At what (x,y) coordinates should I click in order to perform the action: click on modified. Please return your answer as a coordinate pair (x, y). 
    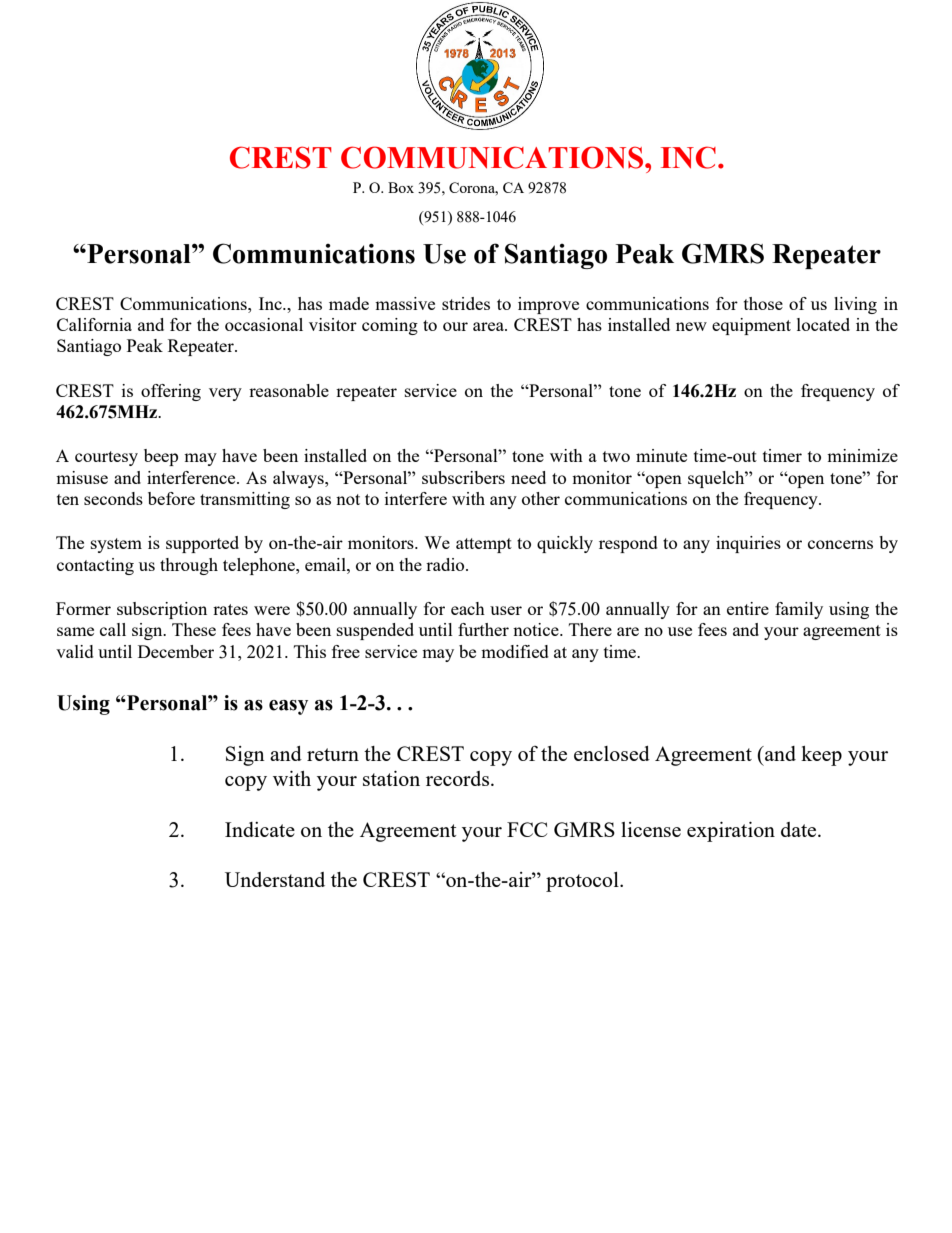
    Looking at the image, I should click on (515, 651).
